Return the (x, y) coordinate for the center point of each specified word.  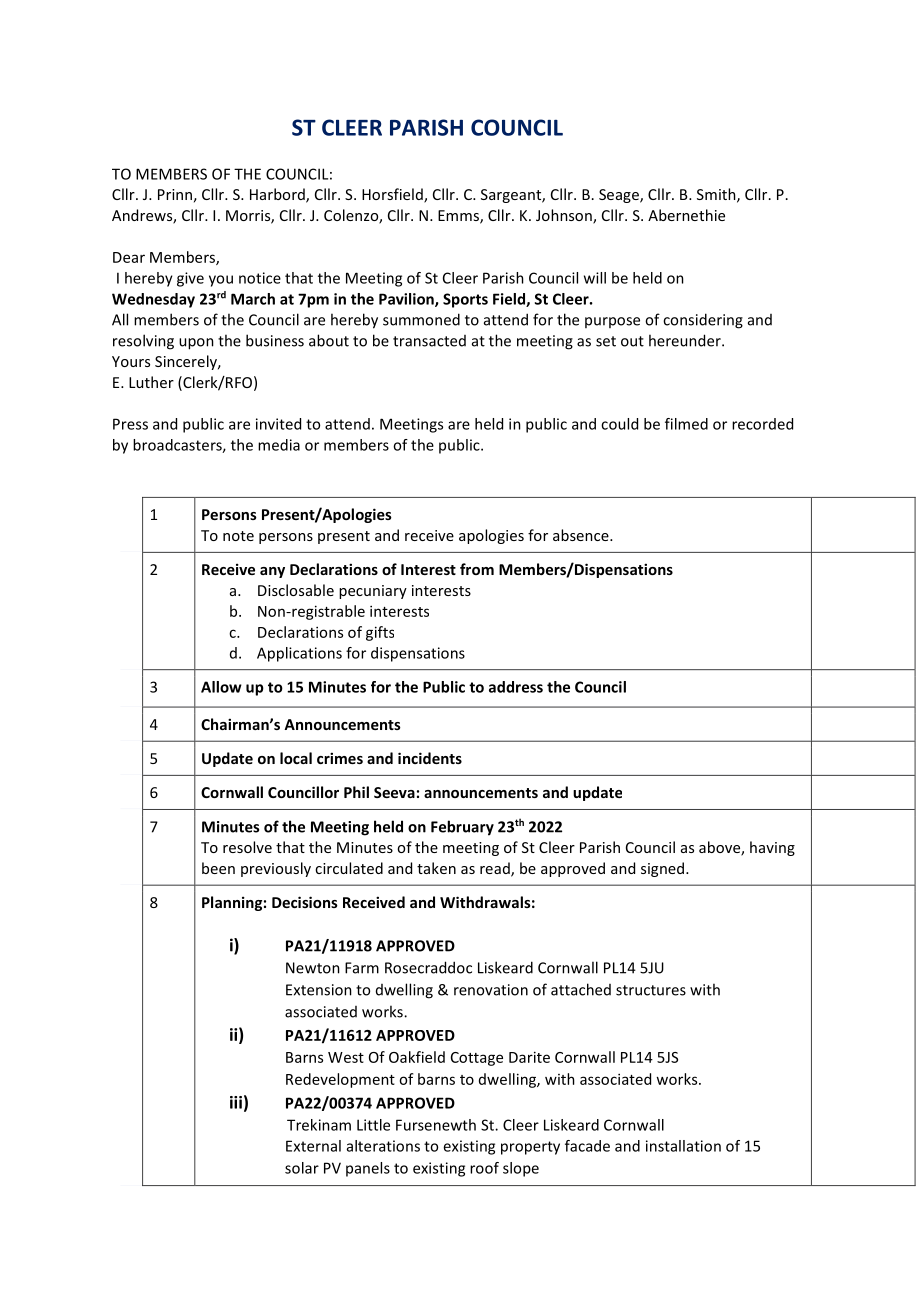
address (516, 687)
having (772, 848)
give (190, 279)
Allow (221, 687)
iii (236, 1102)
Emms (459, 217)
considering (703, 321)
